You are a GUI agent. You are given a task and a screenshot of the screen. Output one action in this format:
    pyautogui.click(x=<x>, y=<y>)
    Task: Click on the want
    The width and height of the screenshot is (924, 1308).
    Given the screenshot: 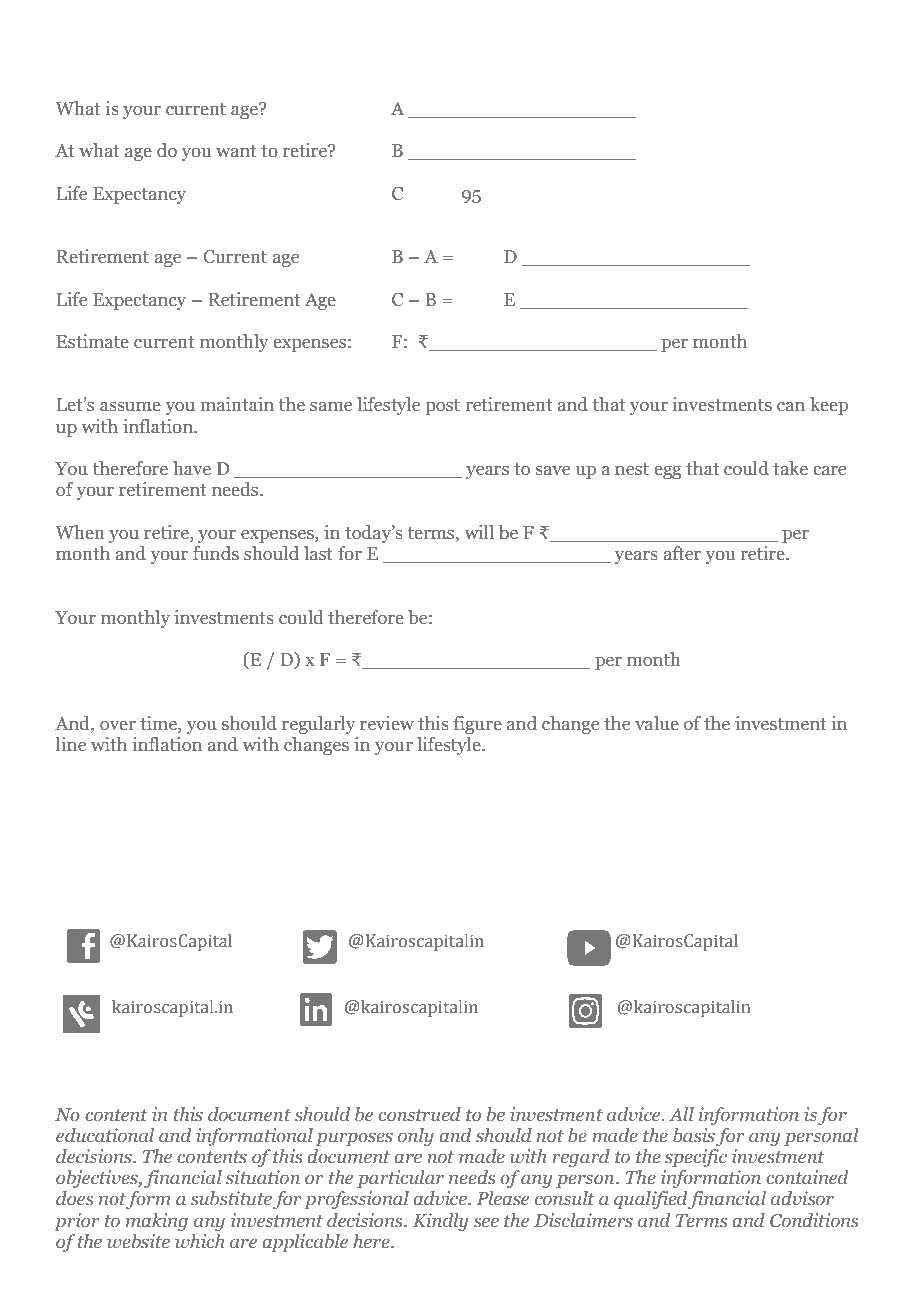 What is the action you would take?
    pyautogui.click(x=236, y=151)
